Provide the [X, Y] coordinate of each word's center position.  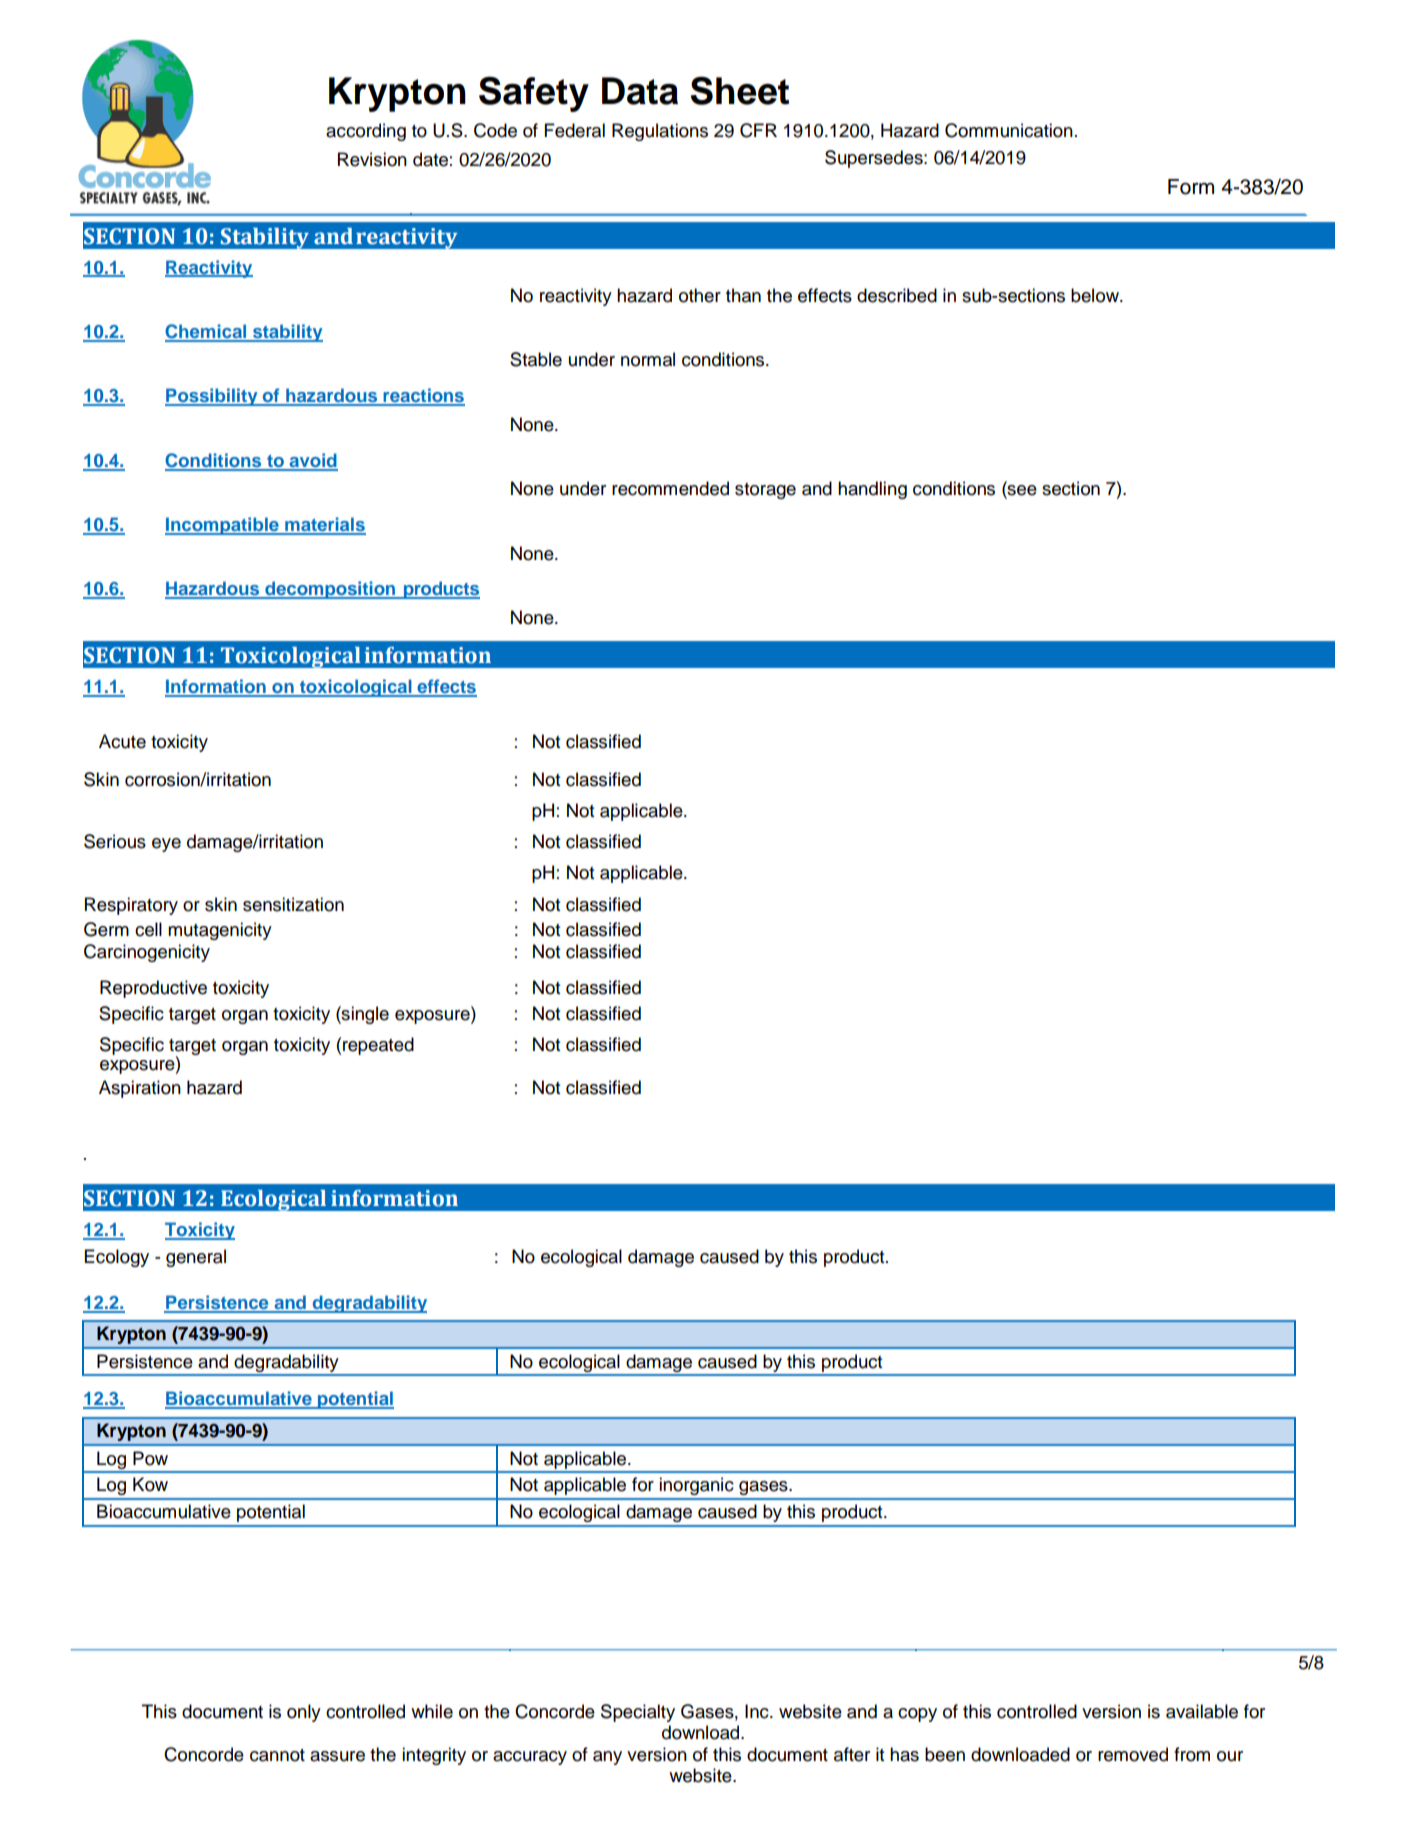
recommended [670, 488]
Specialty [638, 1713]
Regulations [660, 132]
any [607, 1758]
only [304, 1713]
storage [765, 491]
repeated [378, 1046]
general [196, 1258]
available [1202, 1711]
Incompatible [223, 526]
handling [872, 490]
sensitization [293, 904]
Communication [1009, 130]
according [366, 132]
